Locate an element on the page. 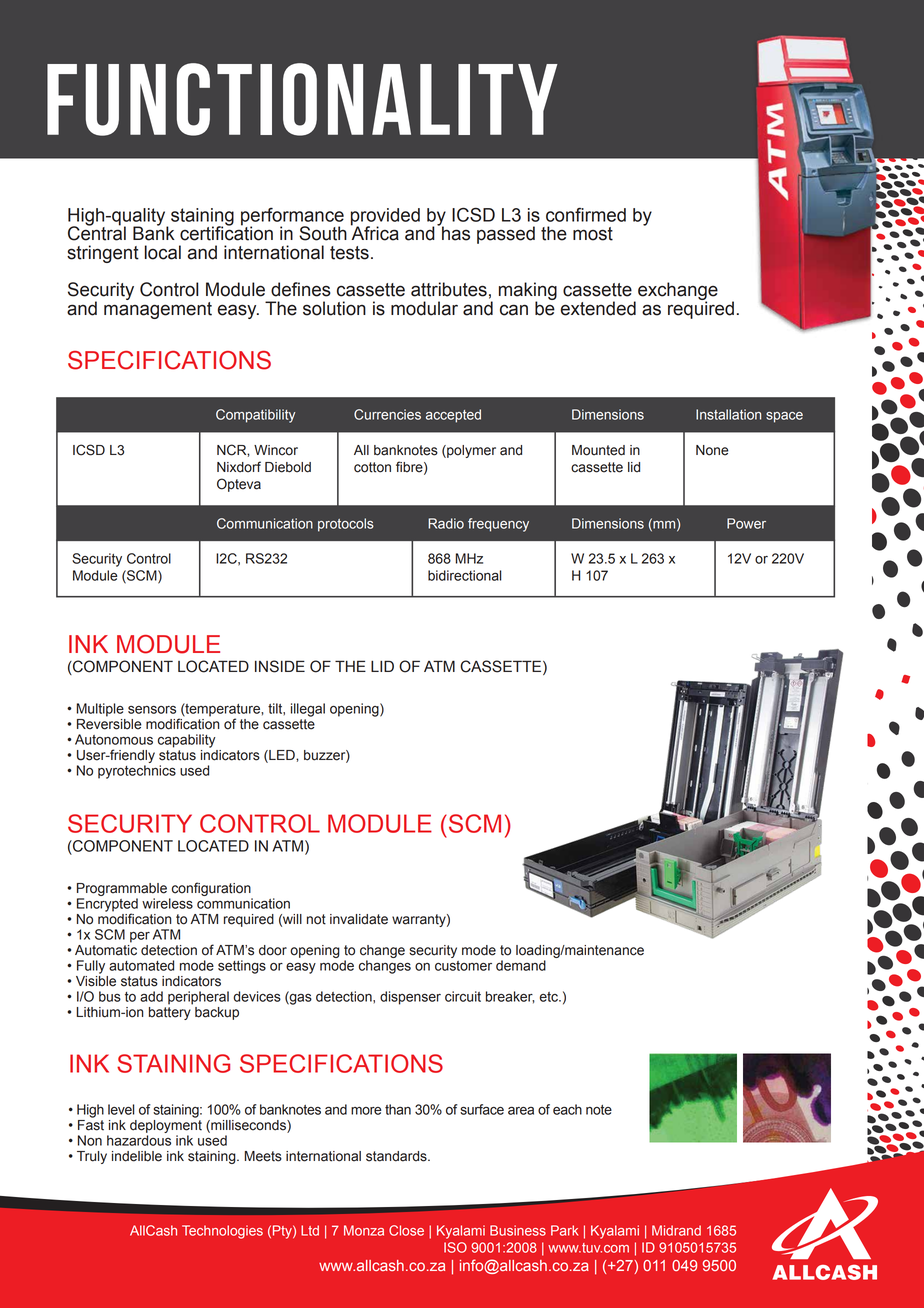 The width and height of the document is (924, 1308). certification is located at coordinates (226, 232).
